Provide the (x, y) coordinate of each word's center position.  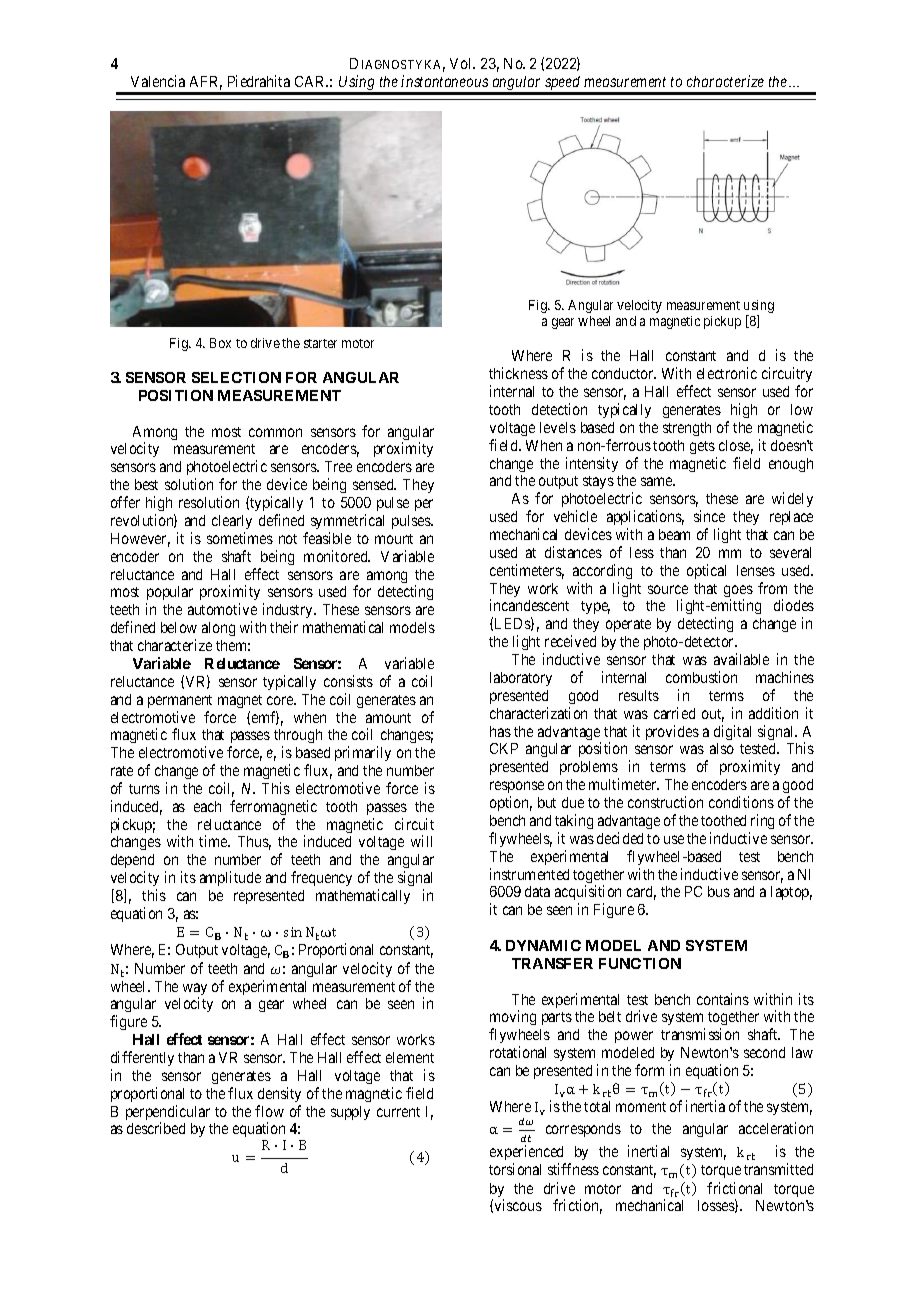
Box (220, 343)
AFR (206, 83)
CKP (504, 748)
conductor (624, 373)
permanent (180, 701)
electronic (727, 373)
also (722, 748)
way (195, 990)
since (709, 516)
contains (723, 999)
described (156, 1128)
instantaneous (444, 81)
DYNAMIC (543, 945)
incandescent (529, 605)
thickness (518, 373)
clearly (232, 522)
